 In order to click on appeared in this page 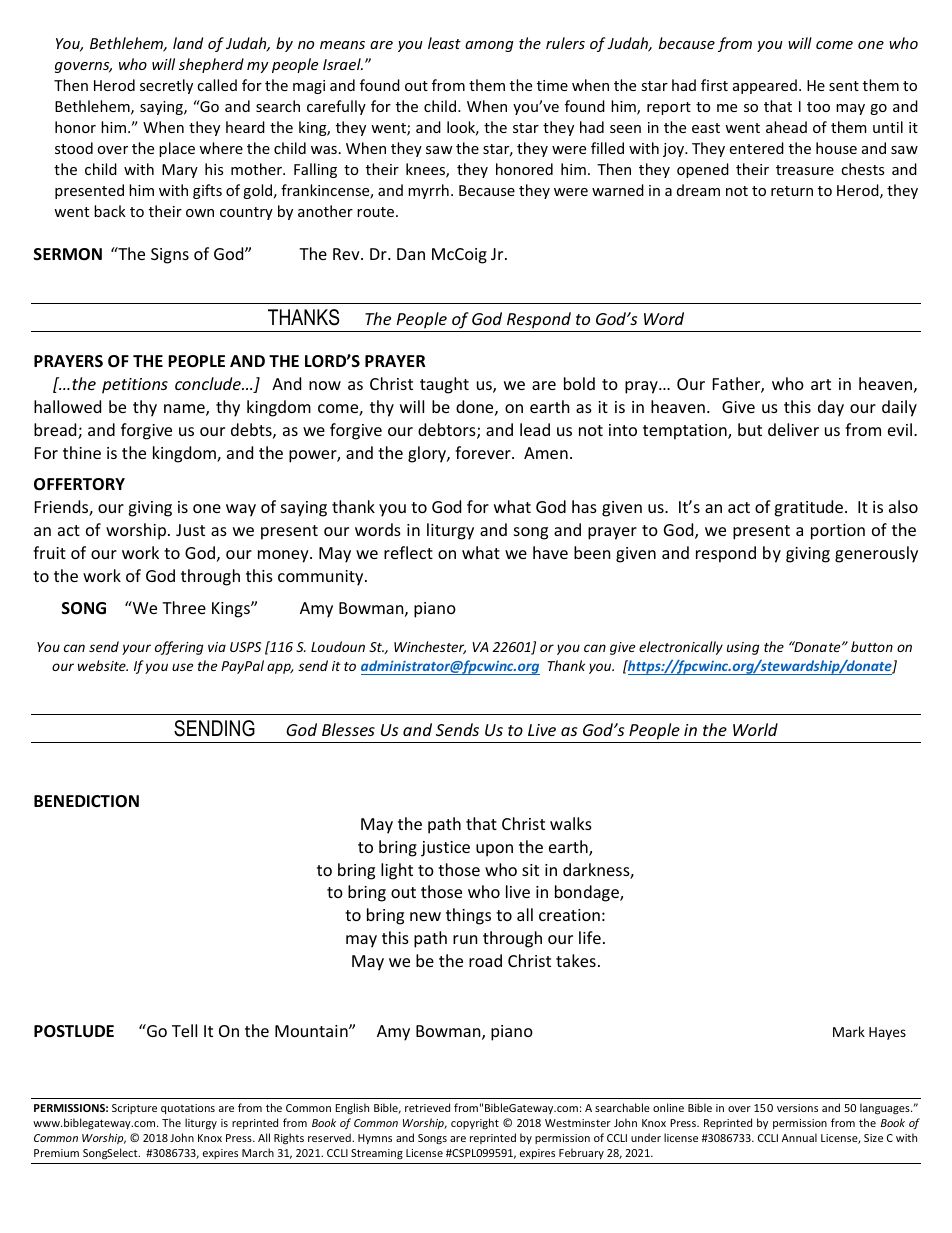, I will do `click(765, 86)`.
